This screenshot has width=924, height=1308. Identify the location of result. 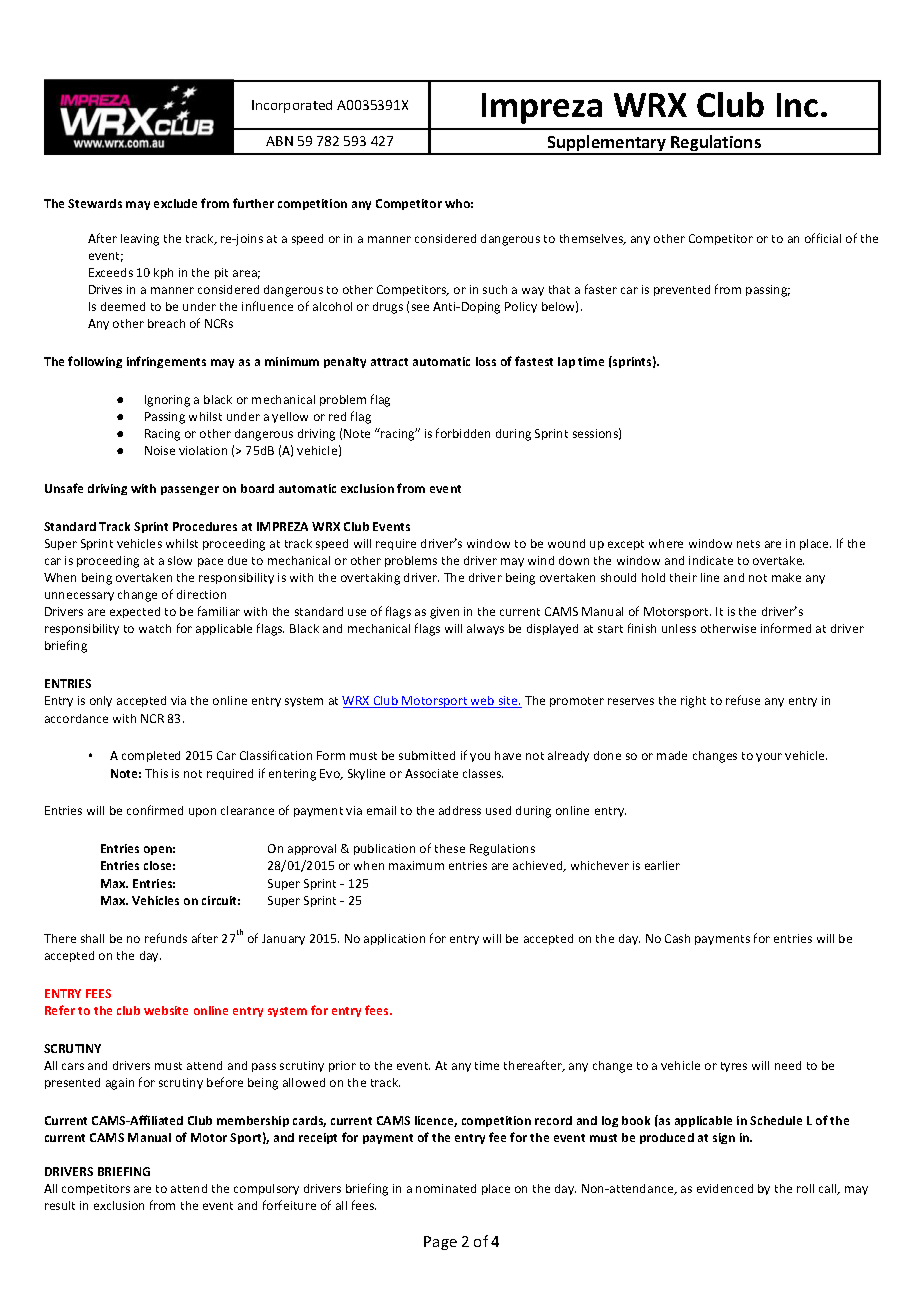
(60, 1205).
